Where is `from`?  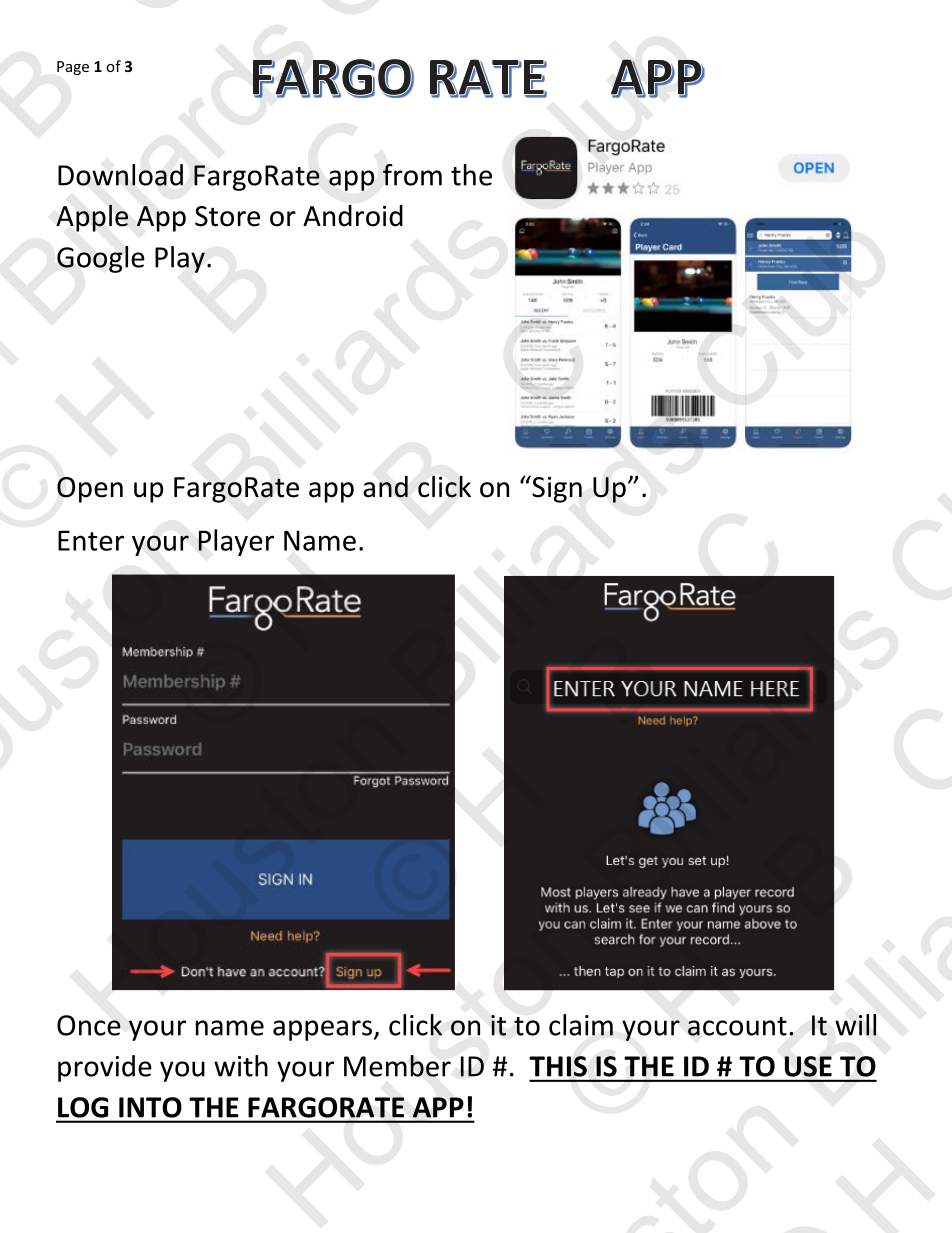
from is located at coordinates (412, 175).
